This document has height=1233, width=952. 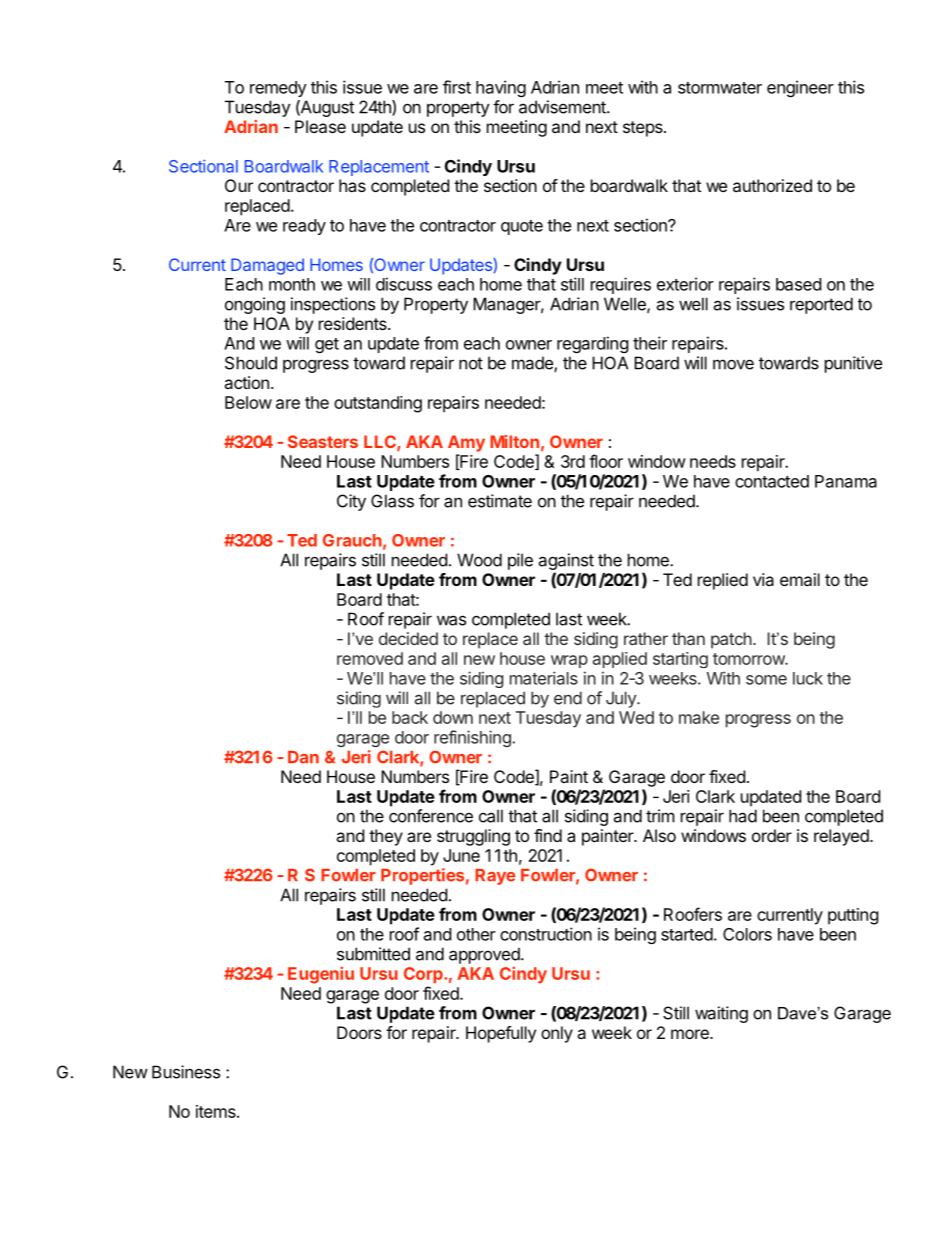 I want to click on made, so click(x=533, y=364).
